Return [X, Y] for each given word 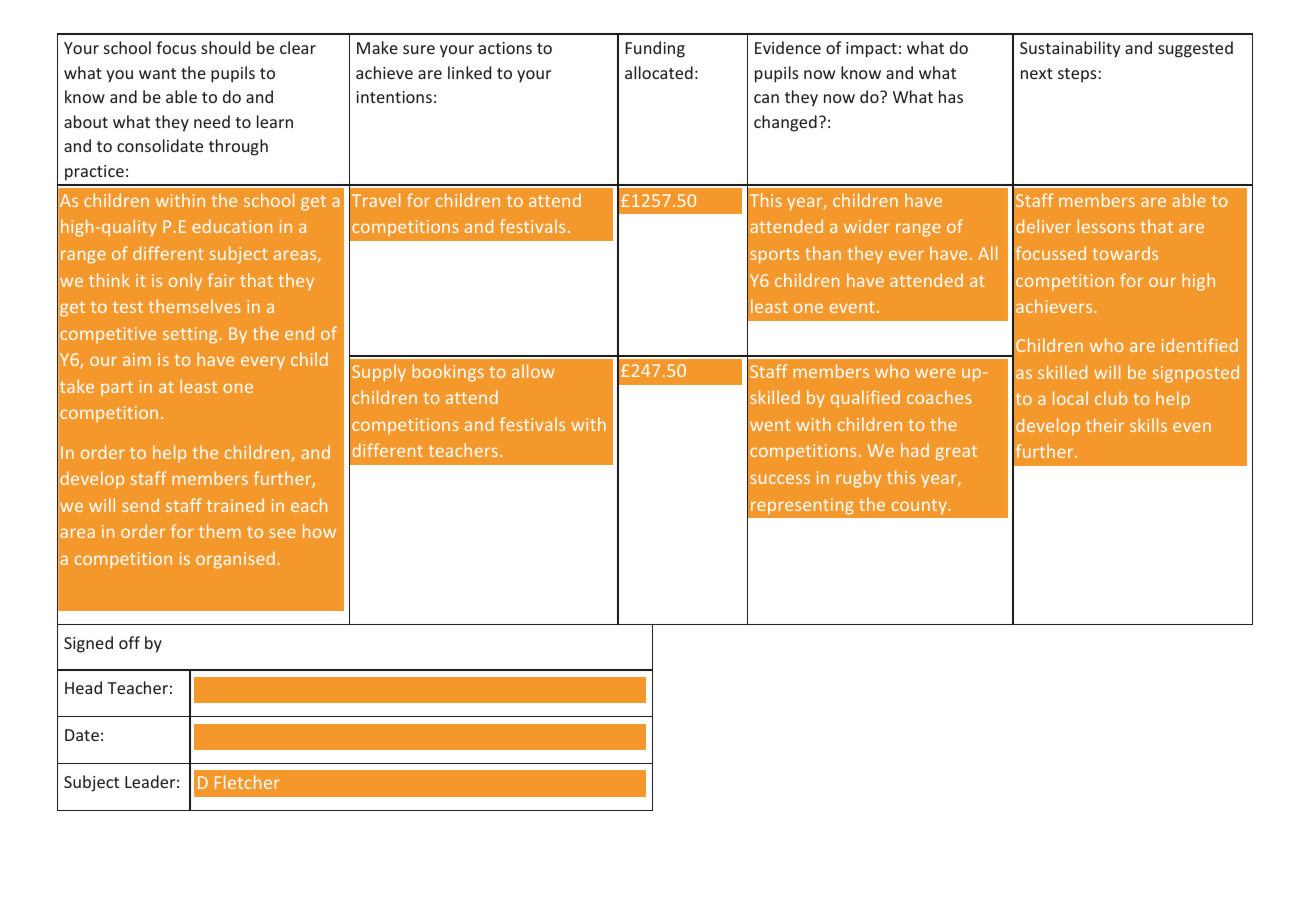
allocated [659, 72]
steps [1078, 75]
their [1105, 425]
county [919, 507]
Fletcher [247, 782]
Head [83, 687]
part [117, 389]
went [770, 425]
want [157, 73]
